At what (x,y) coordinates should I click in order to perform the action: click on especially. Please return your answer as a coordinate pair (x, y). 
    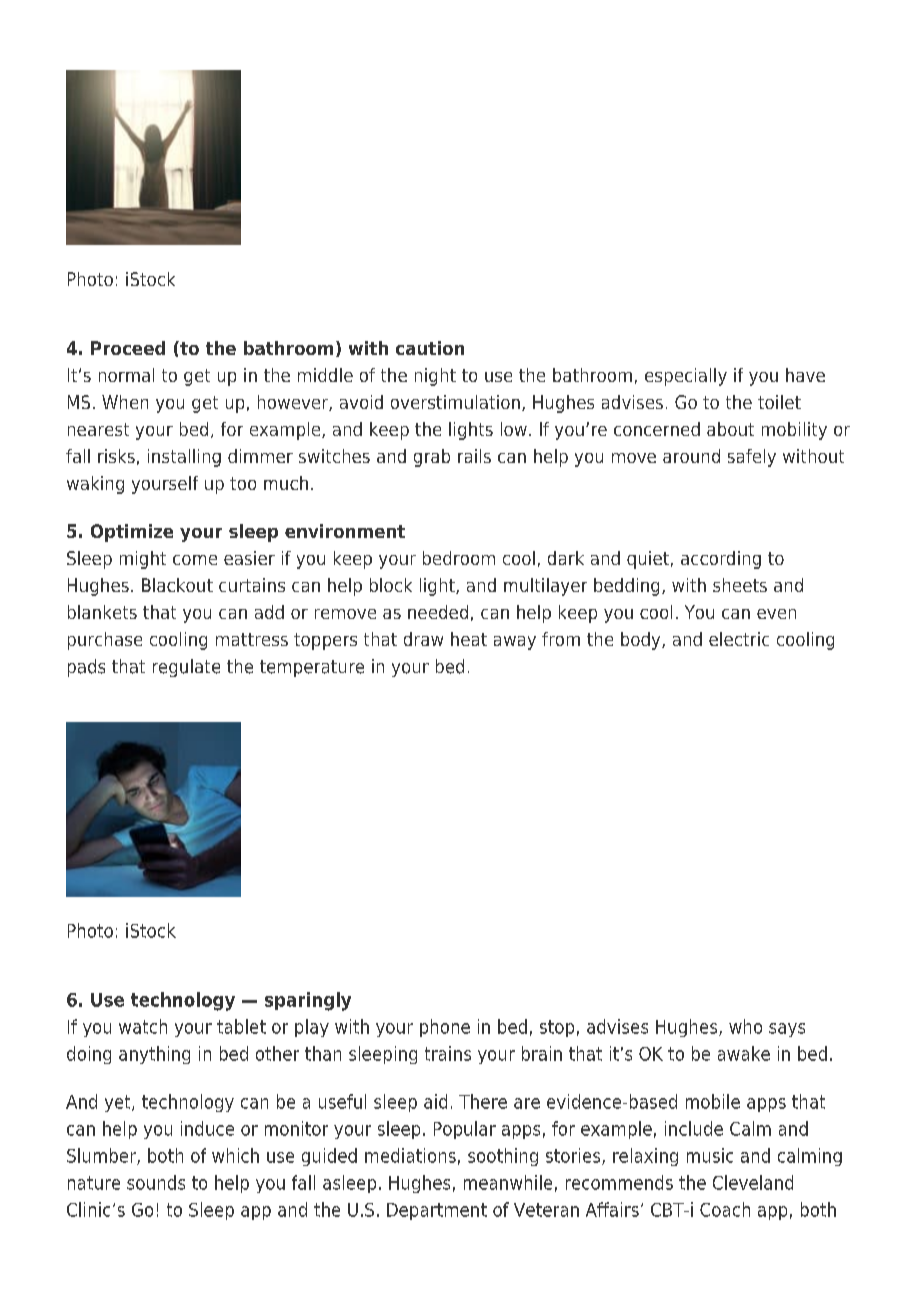
    Looking at the image, I should click on (686, 377).
